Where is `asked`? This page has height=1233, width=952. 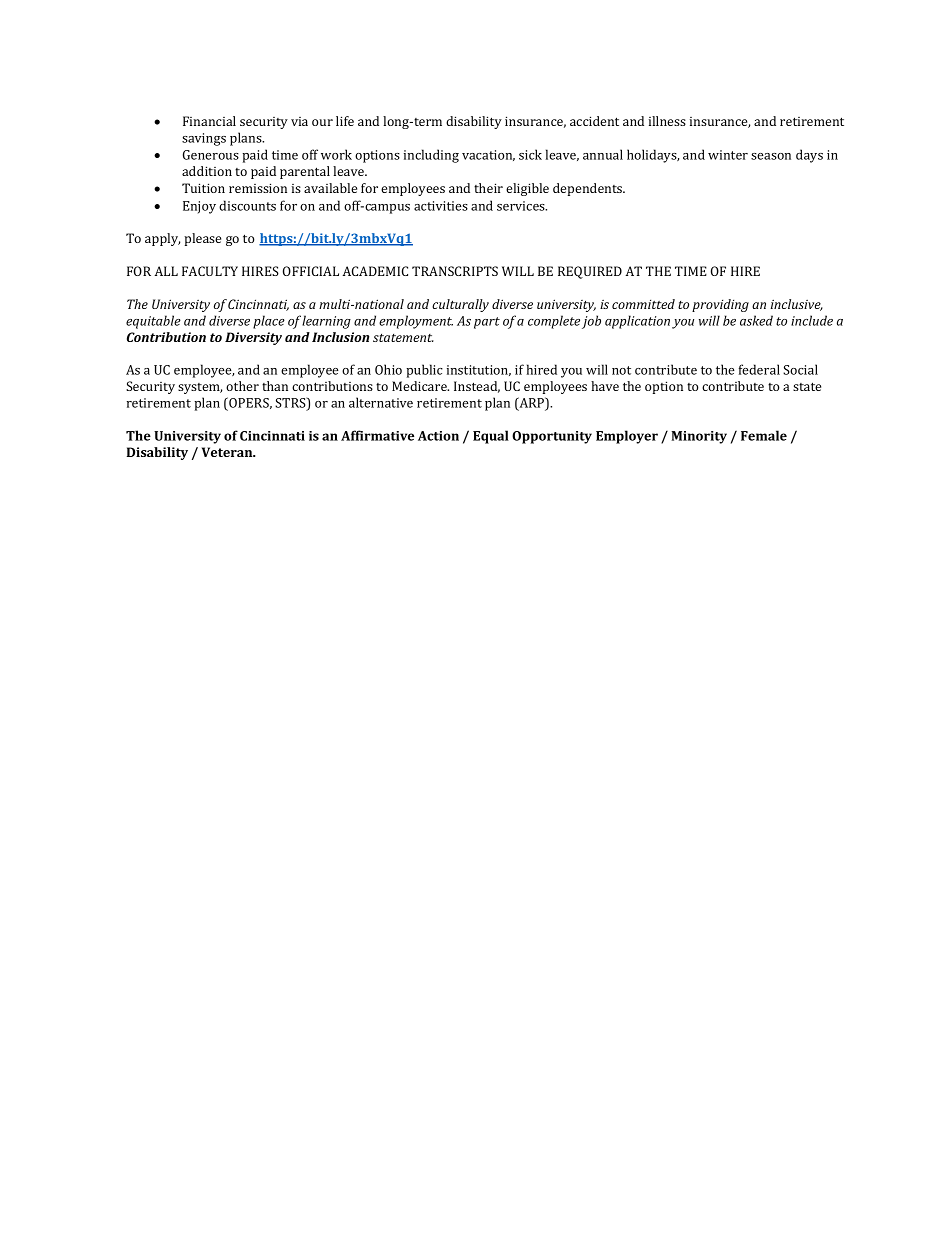 asked is located at coordinates (756, 320).
